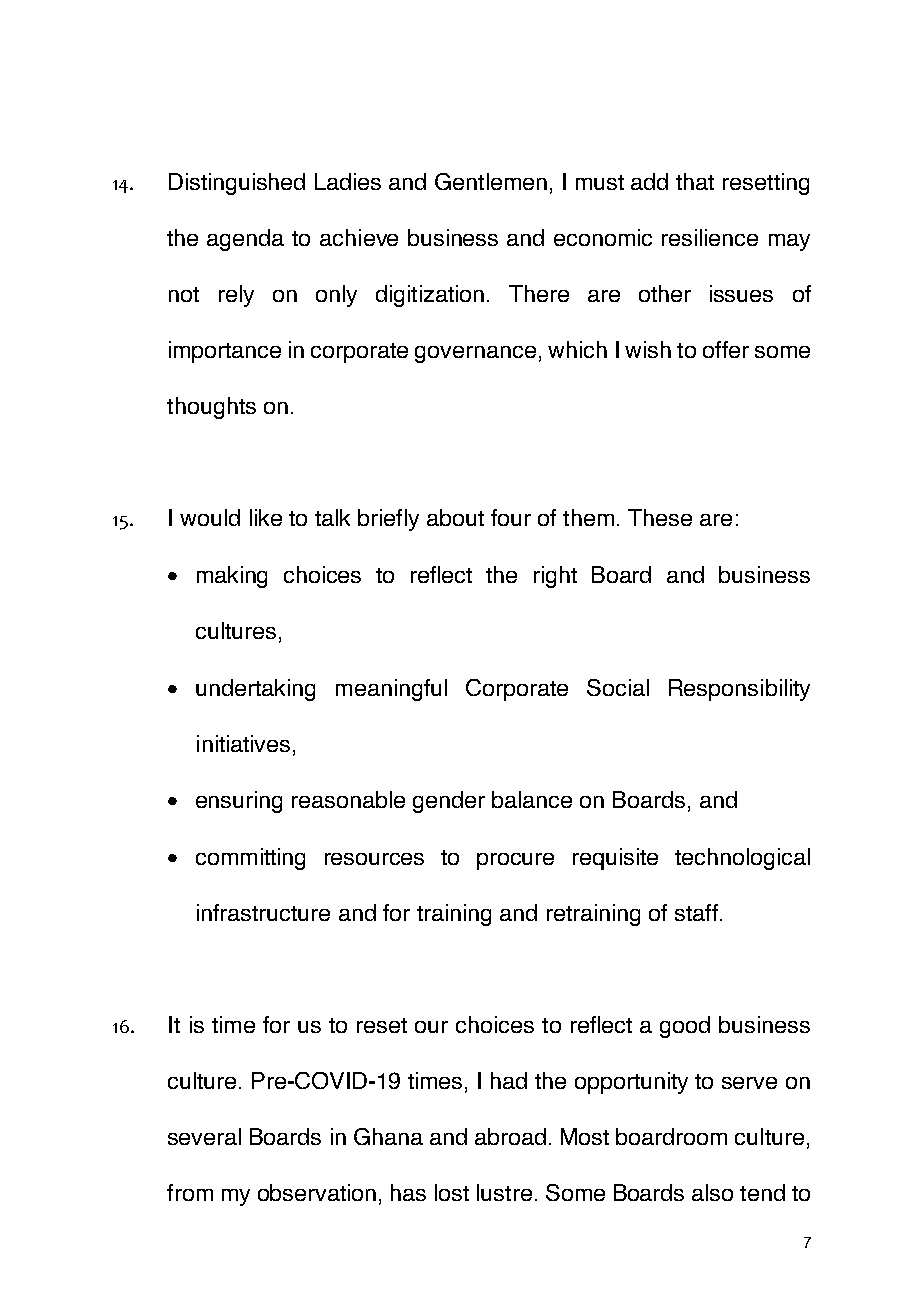 This screenshot has width=924, height=1308. Describe the element at coordinates (204, 1136) in the screenshot. I see `several` at that location.
